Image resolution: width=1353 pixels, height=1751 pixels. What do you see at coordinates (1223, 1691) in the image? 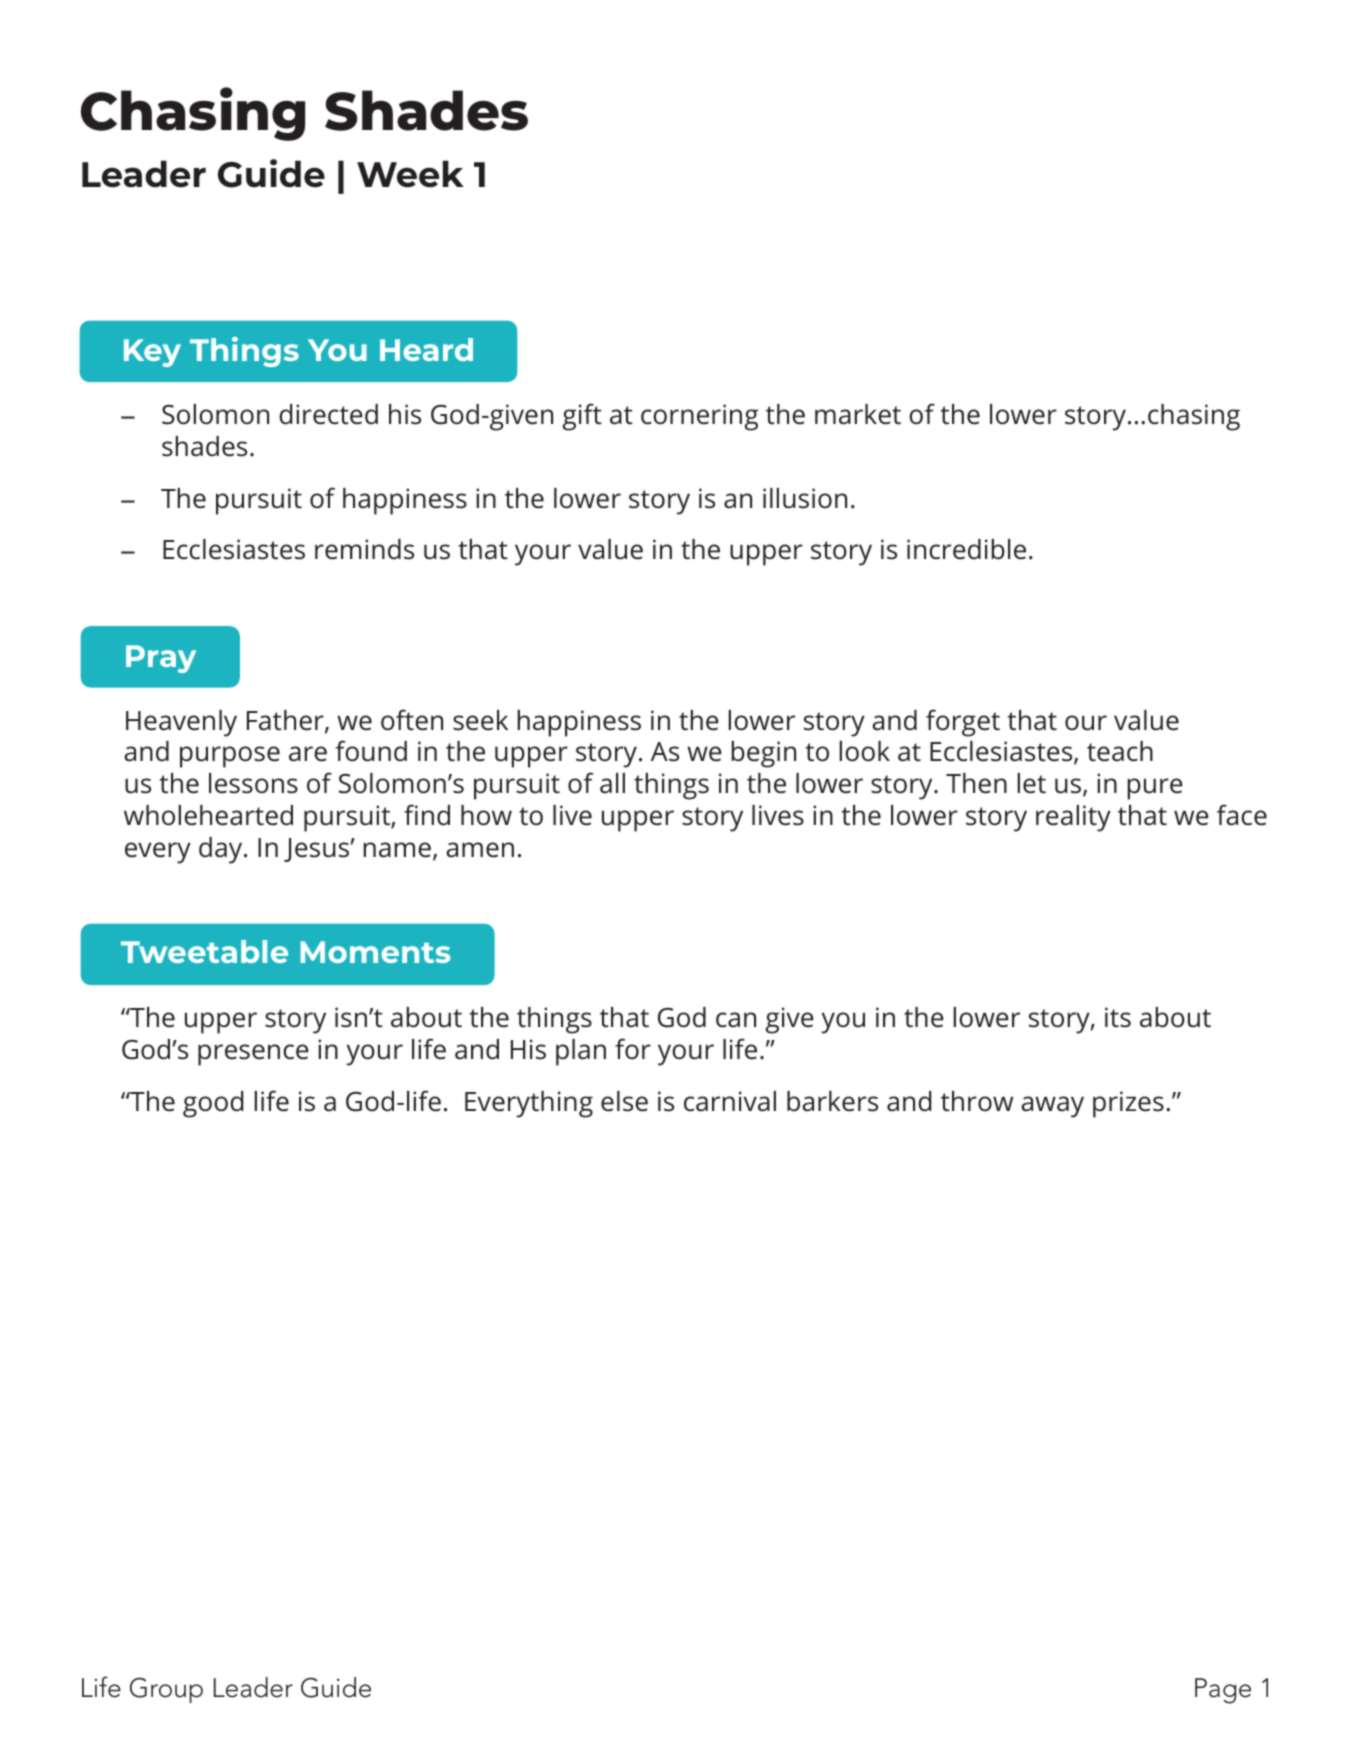
I see `Page` at bounding box center [1223, 1691].
